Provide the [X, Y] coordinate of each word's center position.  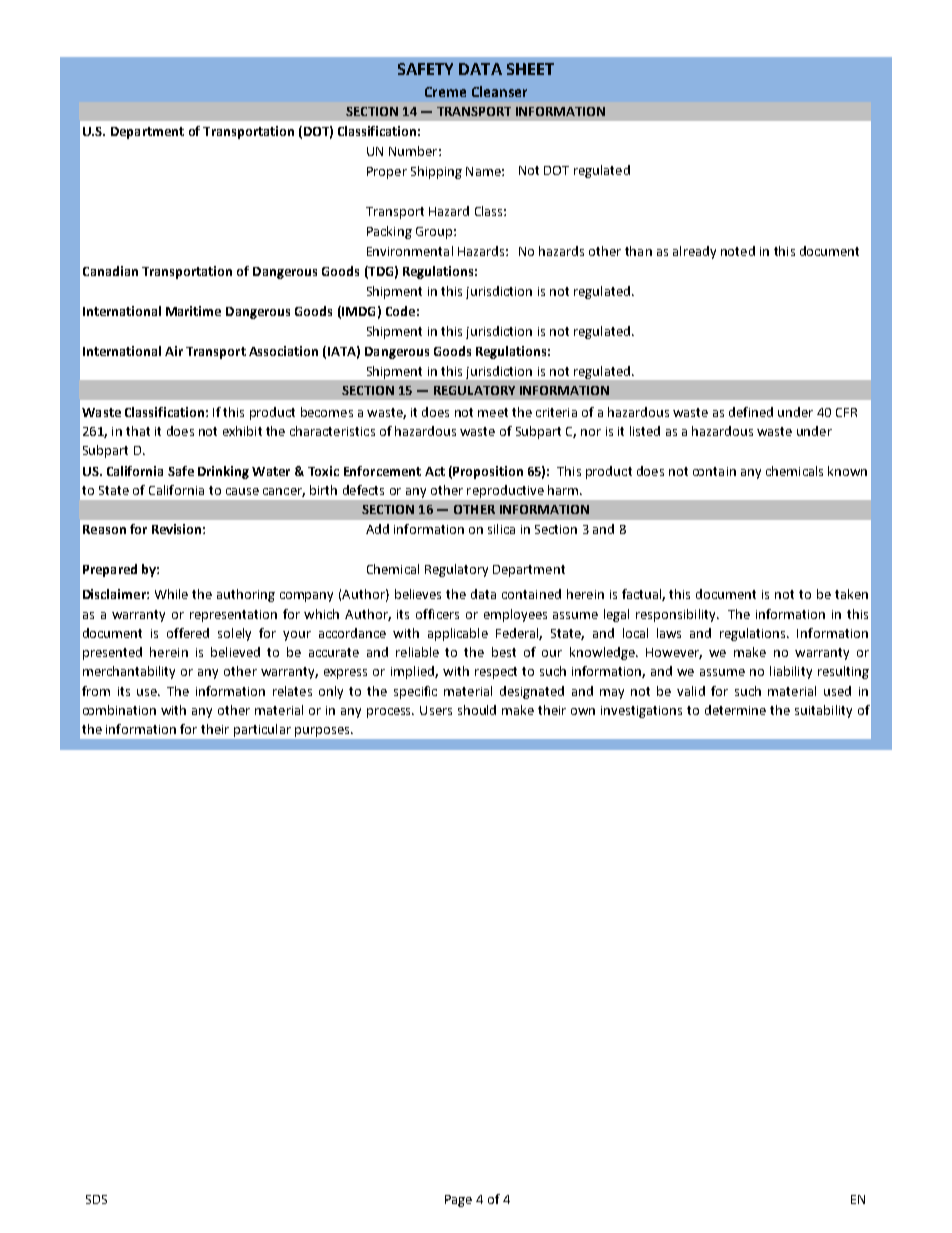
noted [738, 251]
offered [188, 633]
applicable [458, 634]
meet [493, 412]
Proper [387, 173]
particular [262, 730]
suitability [823, 711]
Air [174, 351]
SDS [96, 1199]
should [477, 710]
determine [735, 710]
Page [458, 1201]
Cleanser [499, 91]
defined [751, 412]
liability [791, 672]
